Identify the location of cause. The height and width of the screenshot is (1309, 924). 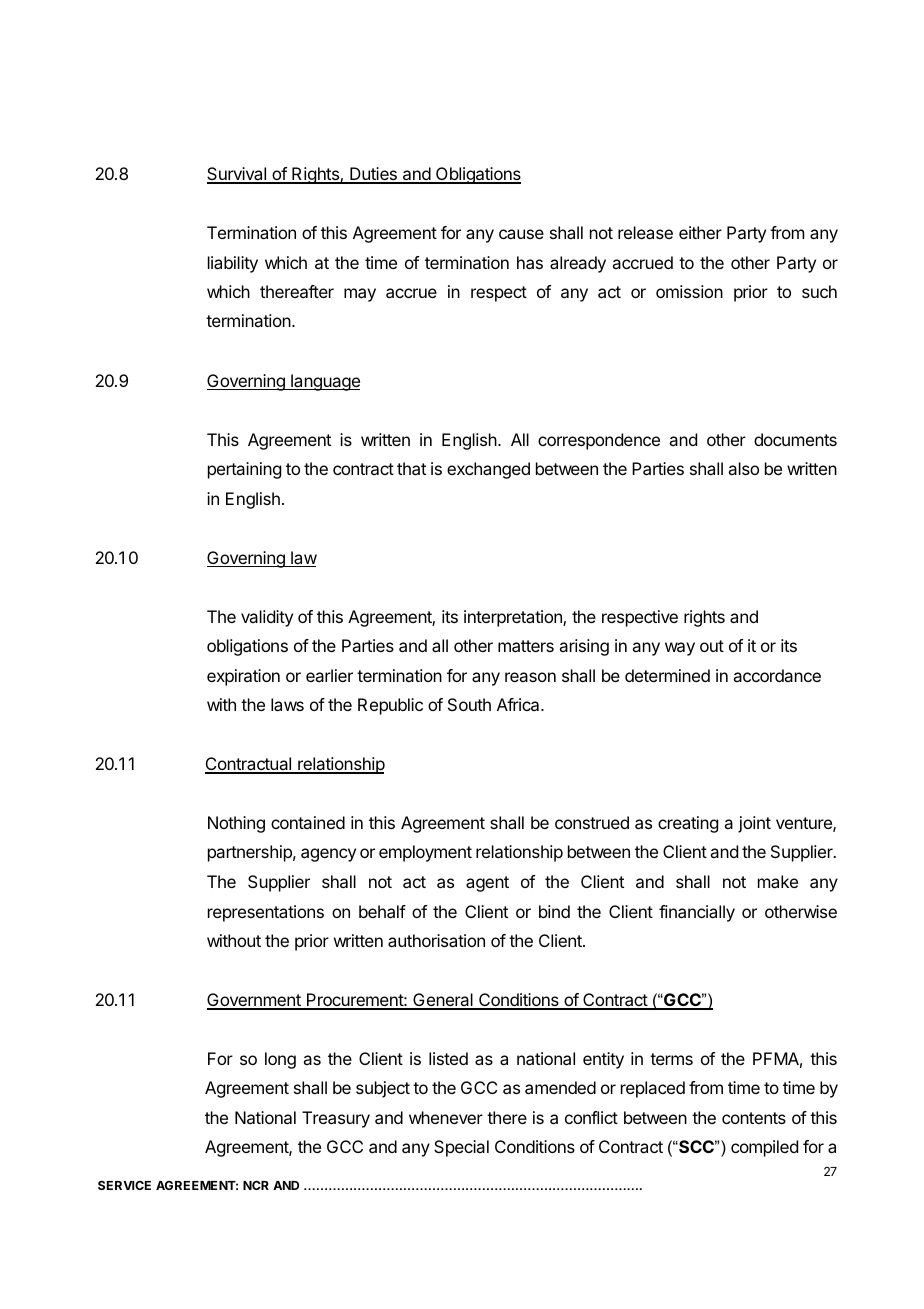
(521, 234).
